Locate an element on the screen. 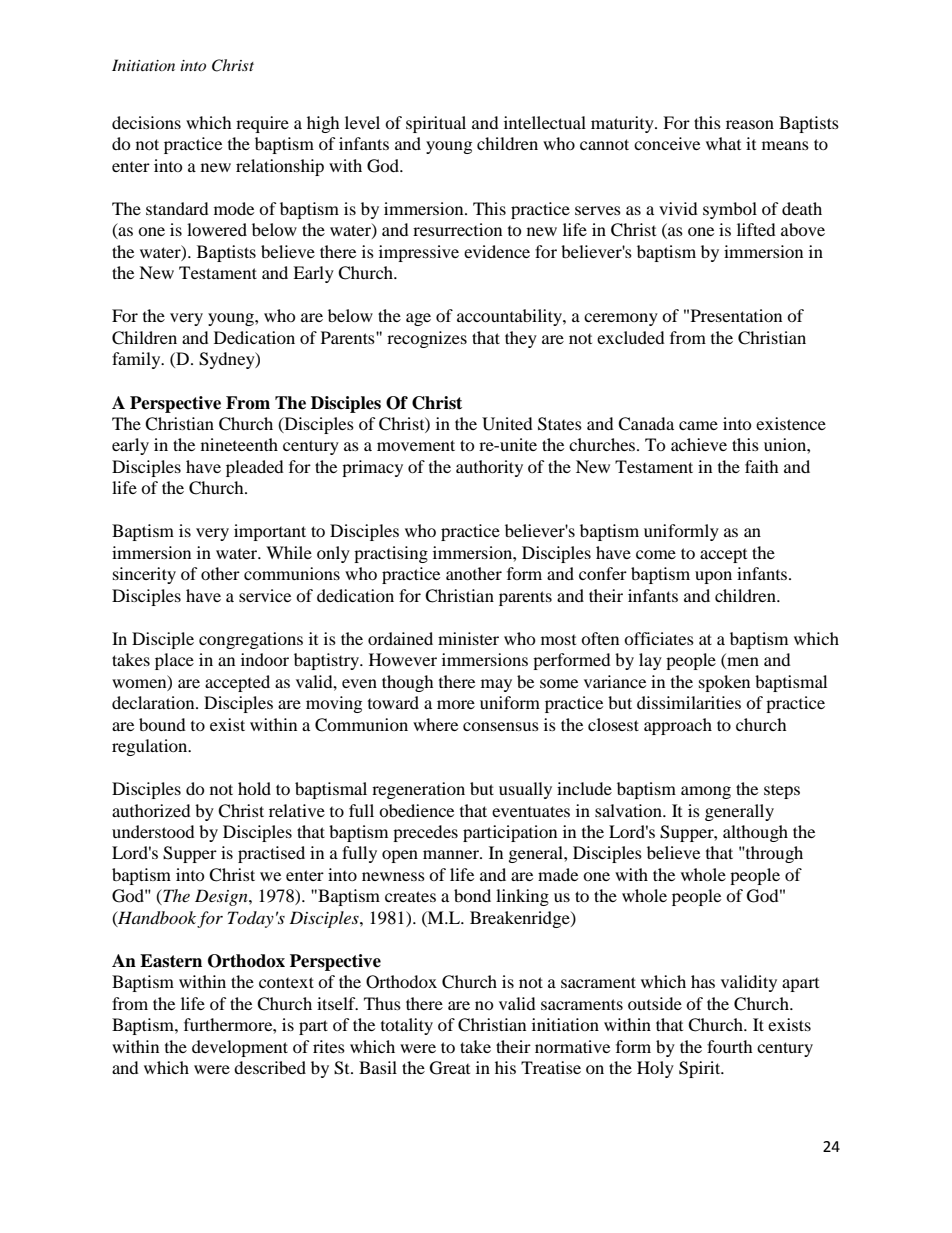  minister is located at coordinates (468, 638).
